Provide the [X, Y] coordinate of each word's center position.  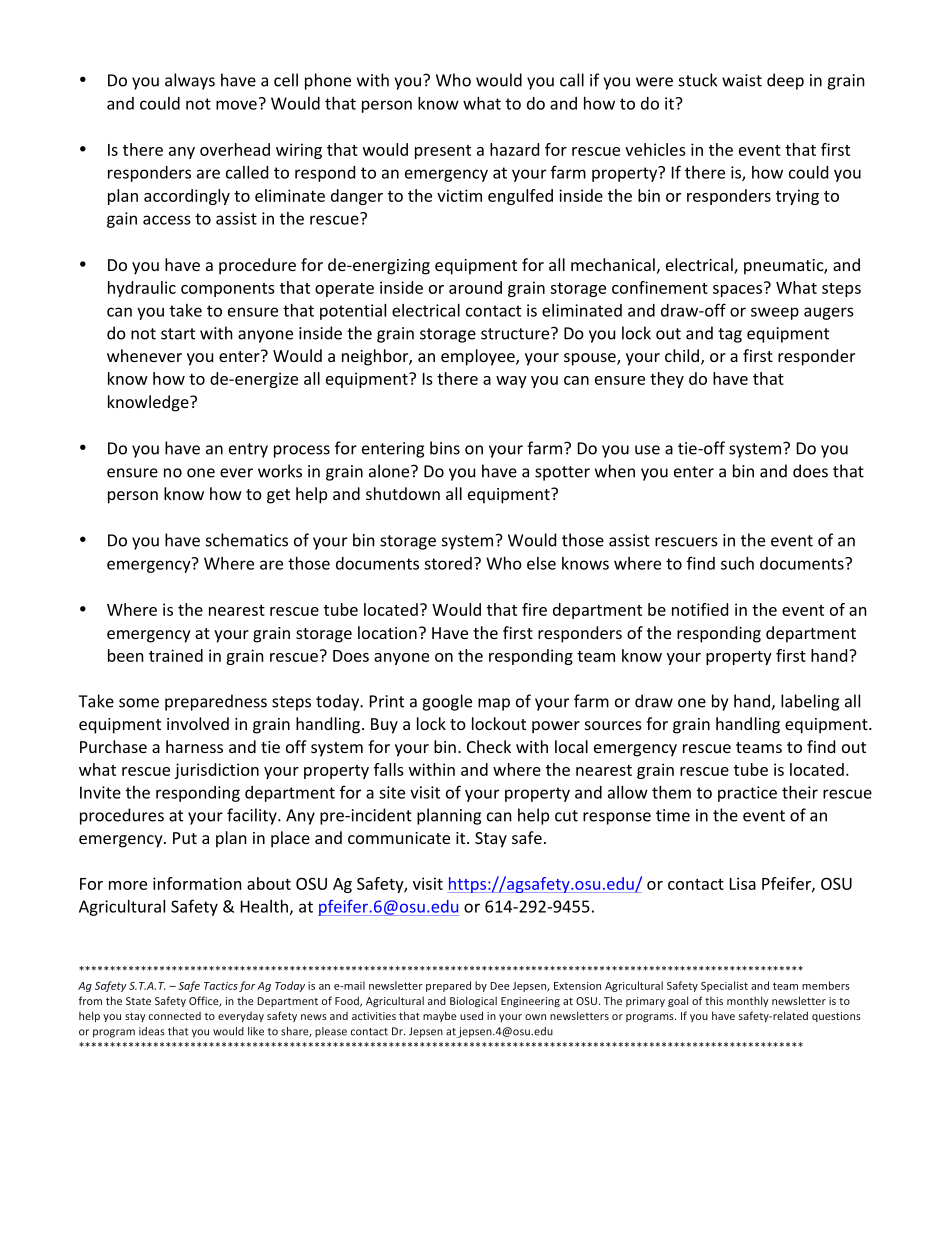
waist [742, 80]
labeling [810, 702]
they [667, 380]
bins [445, 448]
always [190, 81]
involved [198, 723]
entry [248, 450]
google [447, 702]
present [443, 152]
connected [175, 1016]
